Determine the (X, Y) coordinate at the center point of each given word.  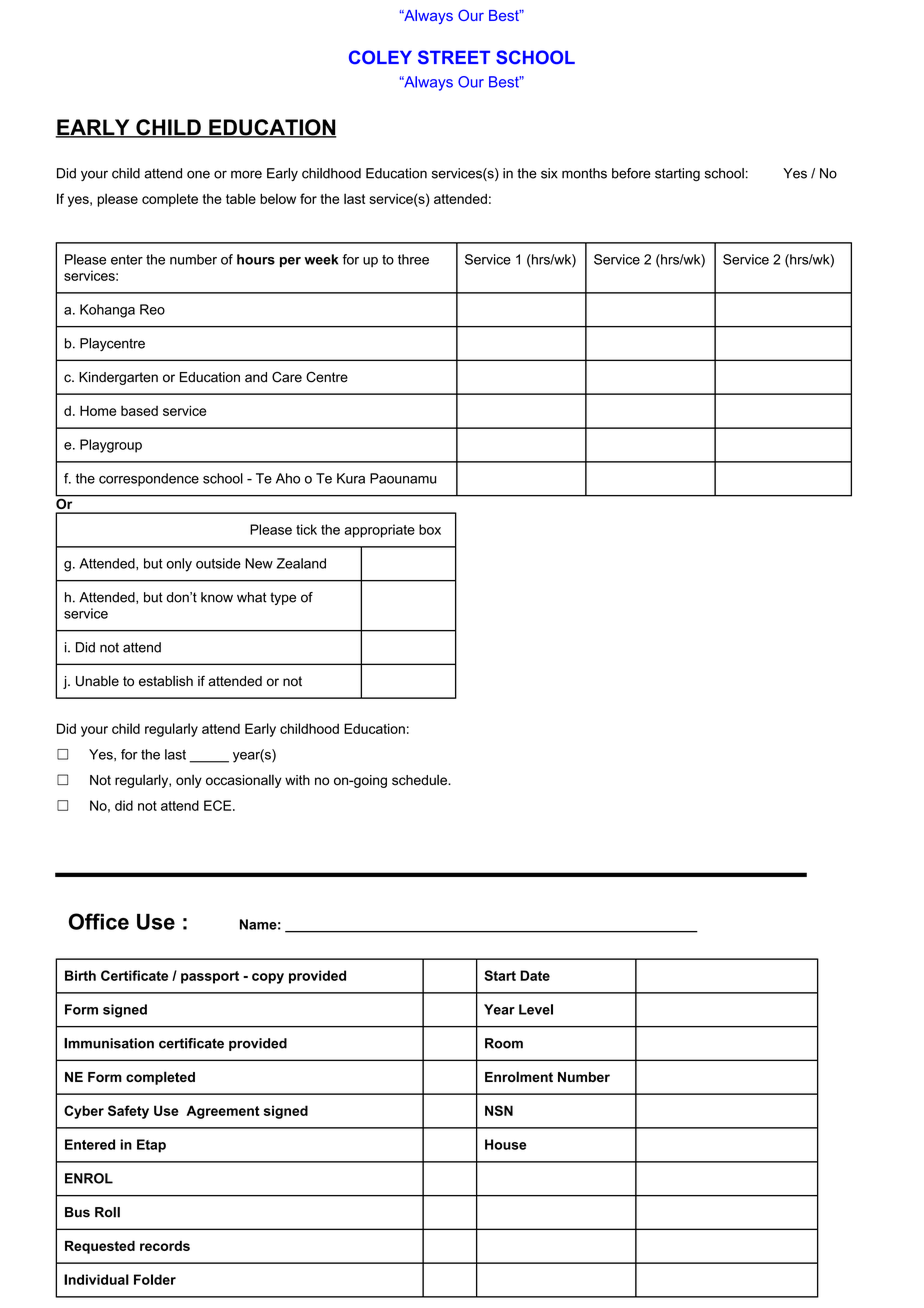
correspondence (149, 479)
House (506, 1144)
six (549, 173)
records (165, 1246)
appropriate (379, 531)
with (297, 780)
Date (535, 975)
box (430, 529)
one (198, 174)
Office (99, 921)
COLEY (380, 57)
